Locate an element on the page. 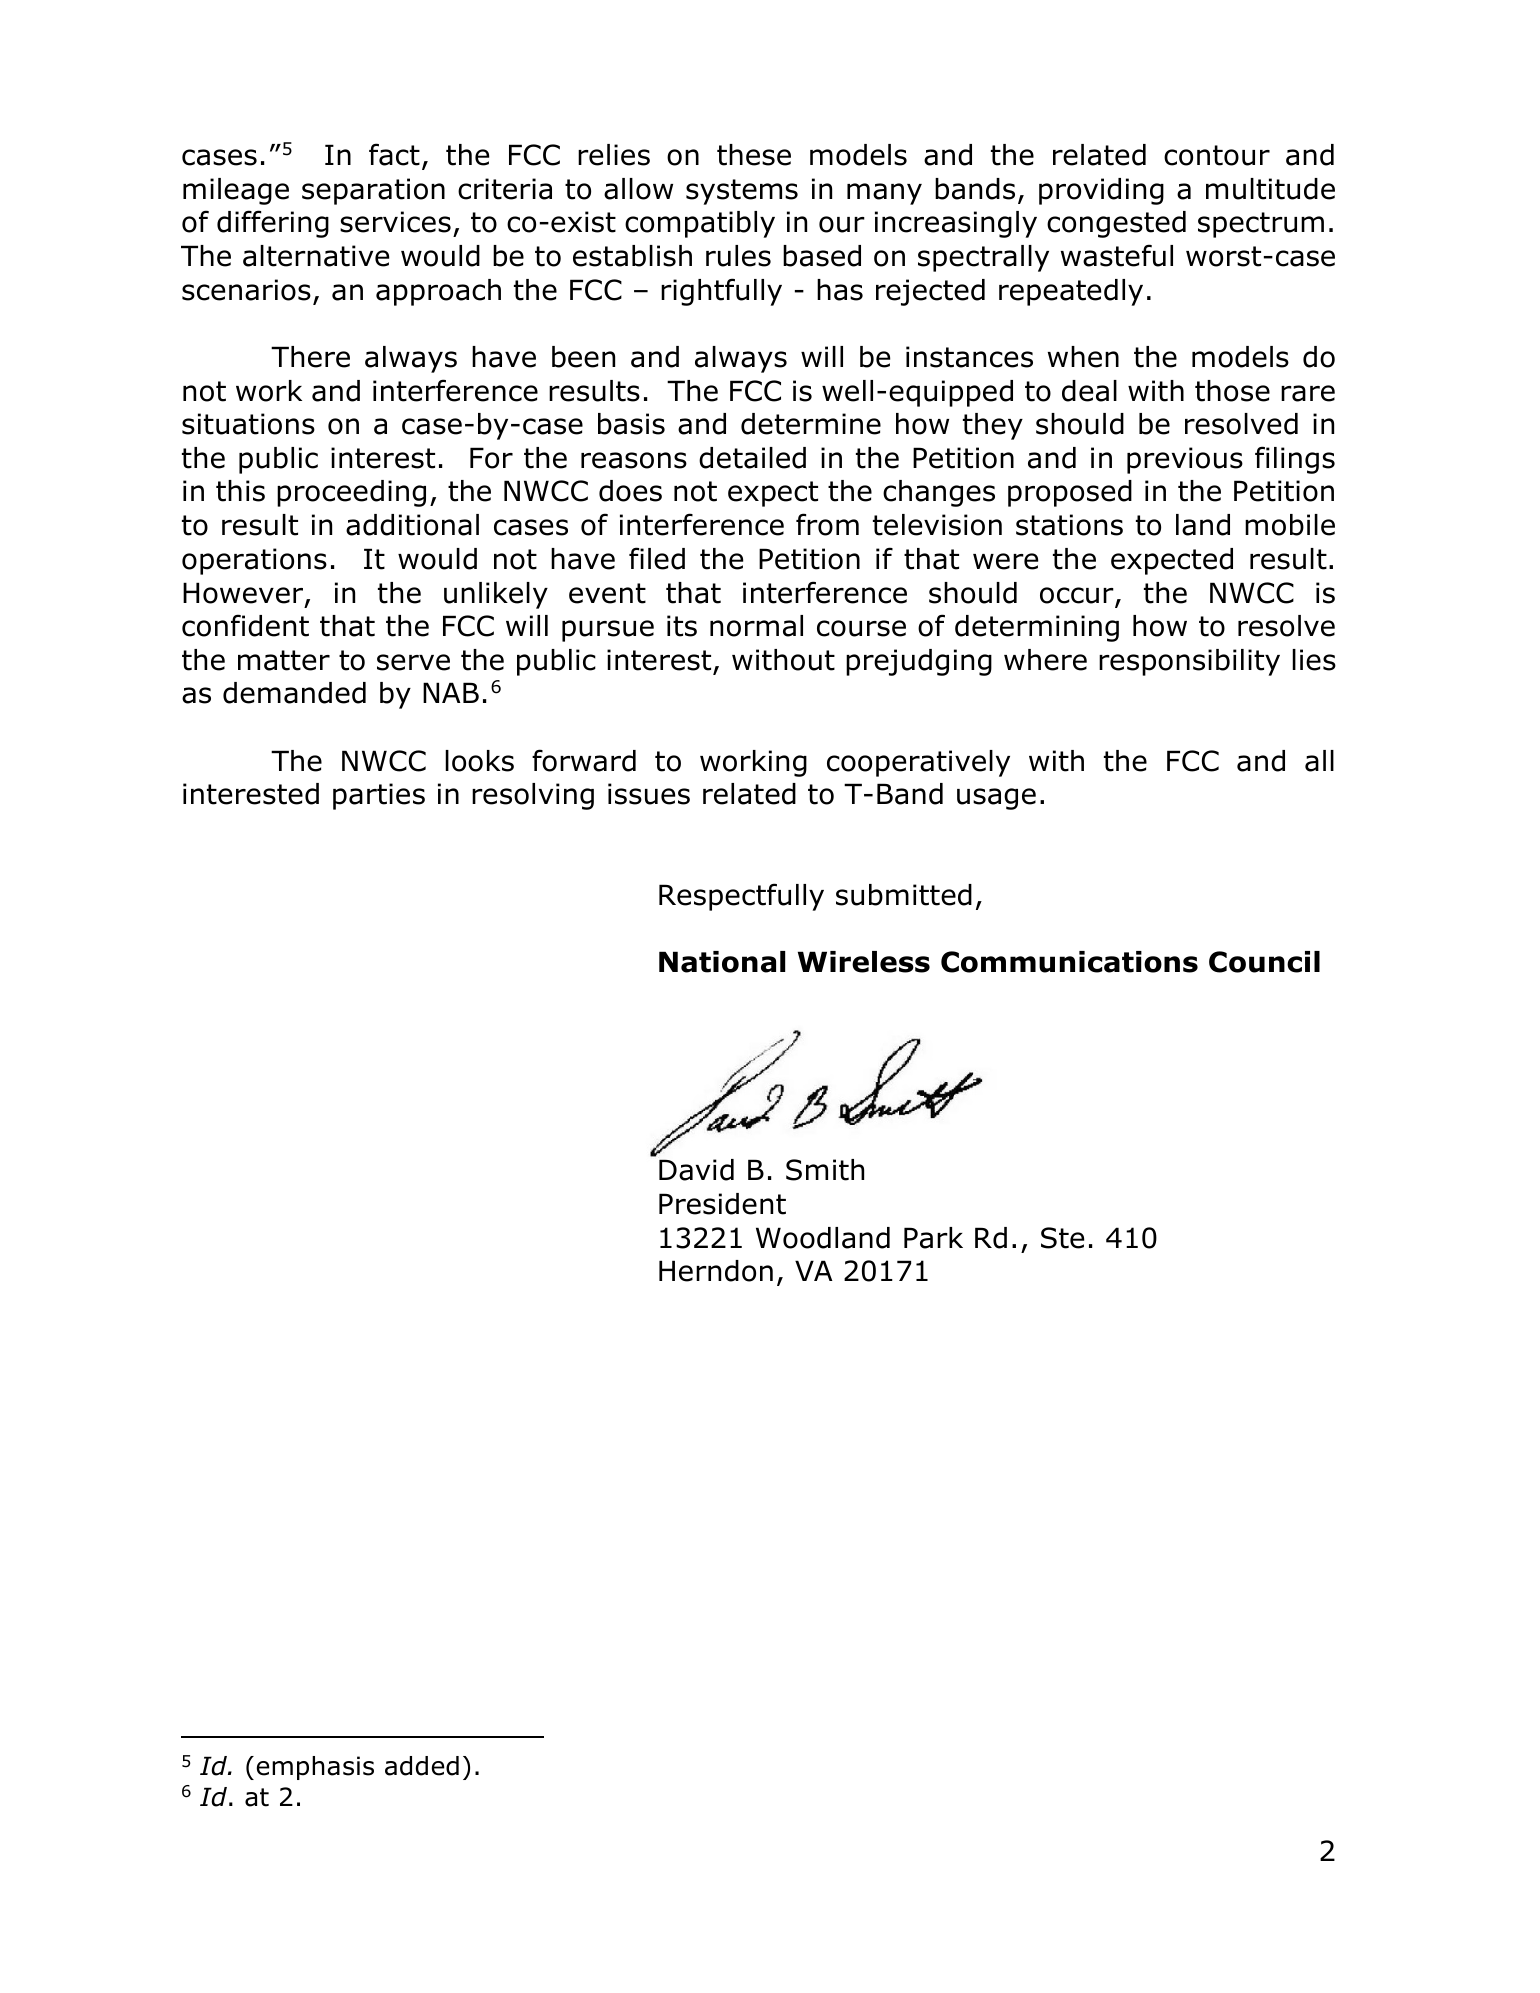  responsibility is located at coordinates (1189, 662).
